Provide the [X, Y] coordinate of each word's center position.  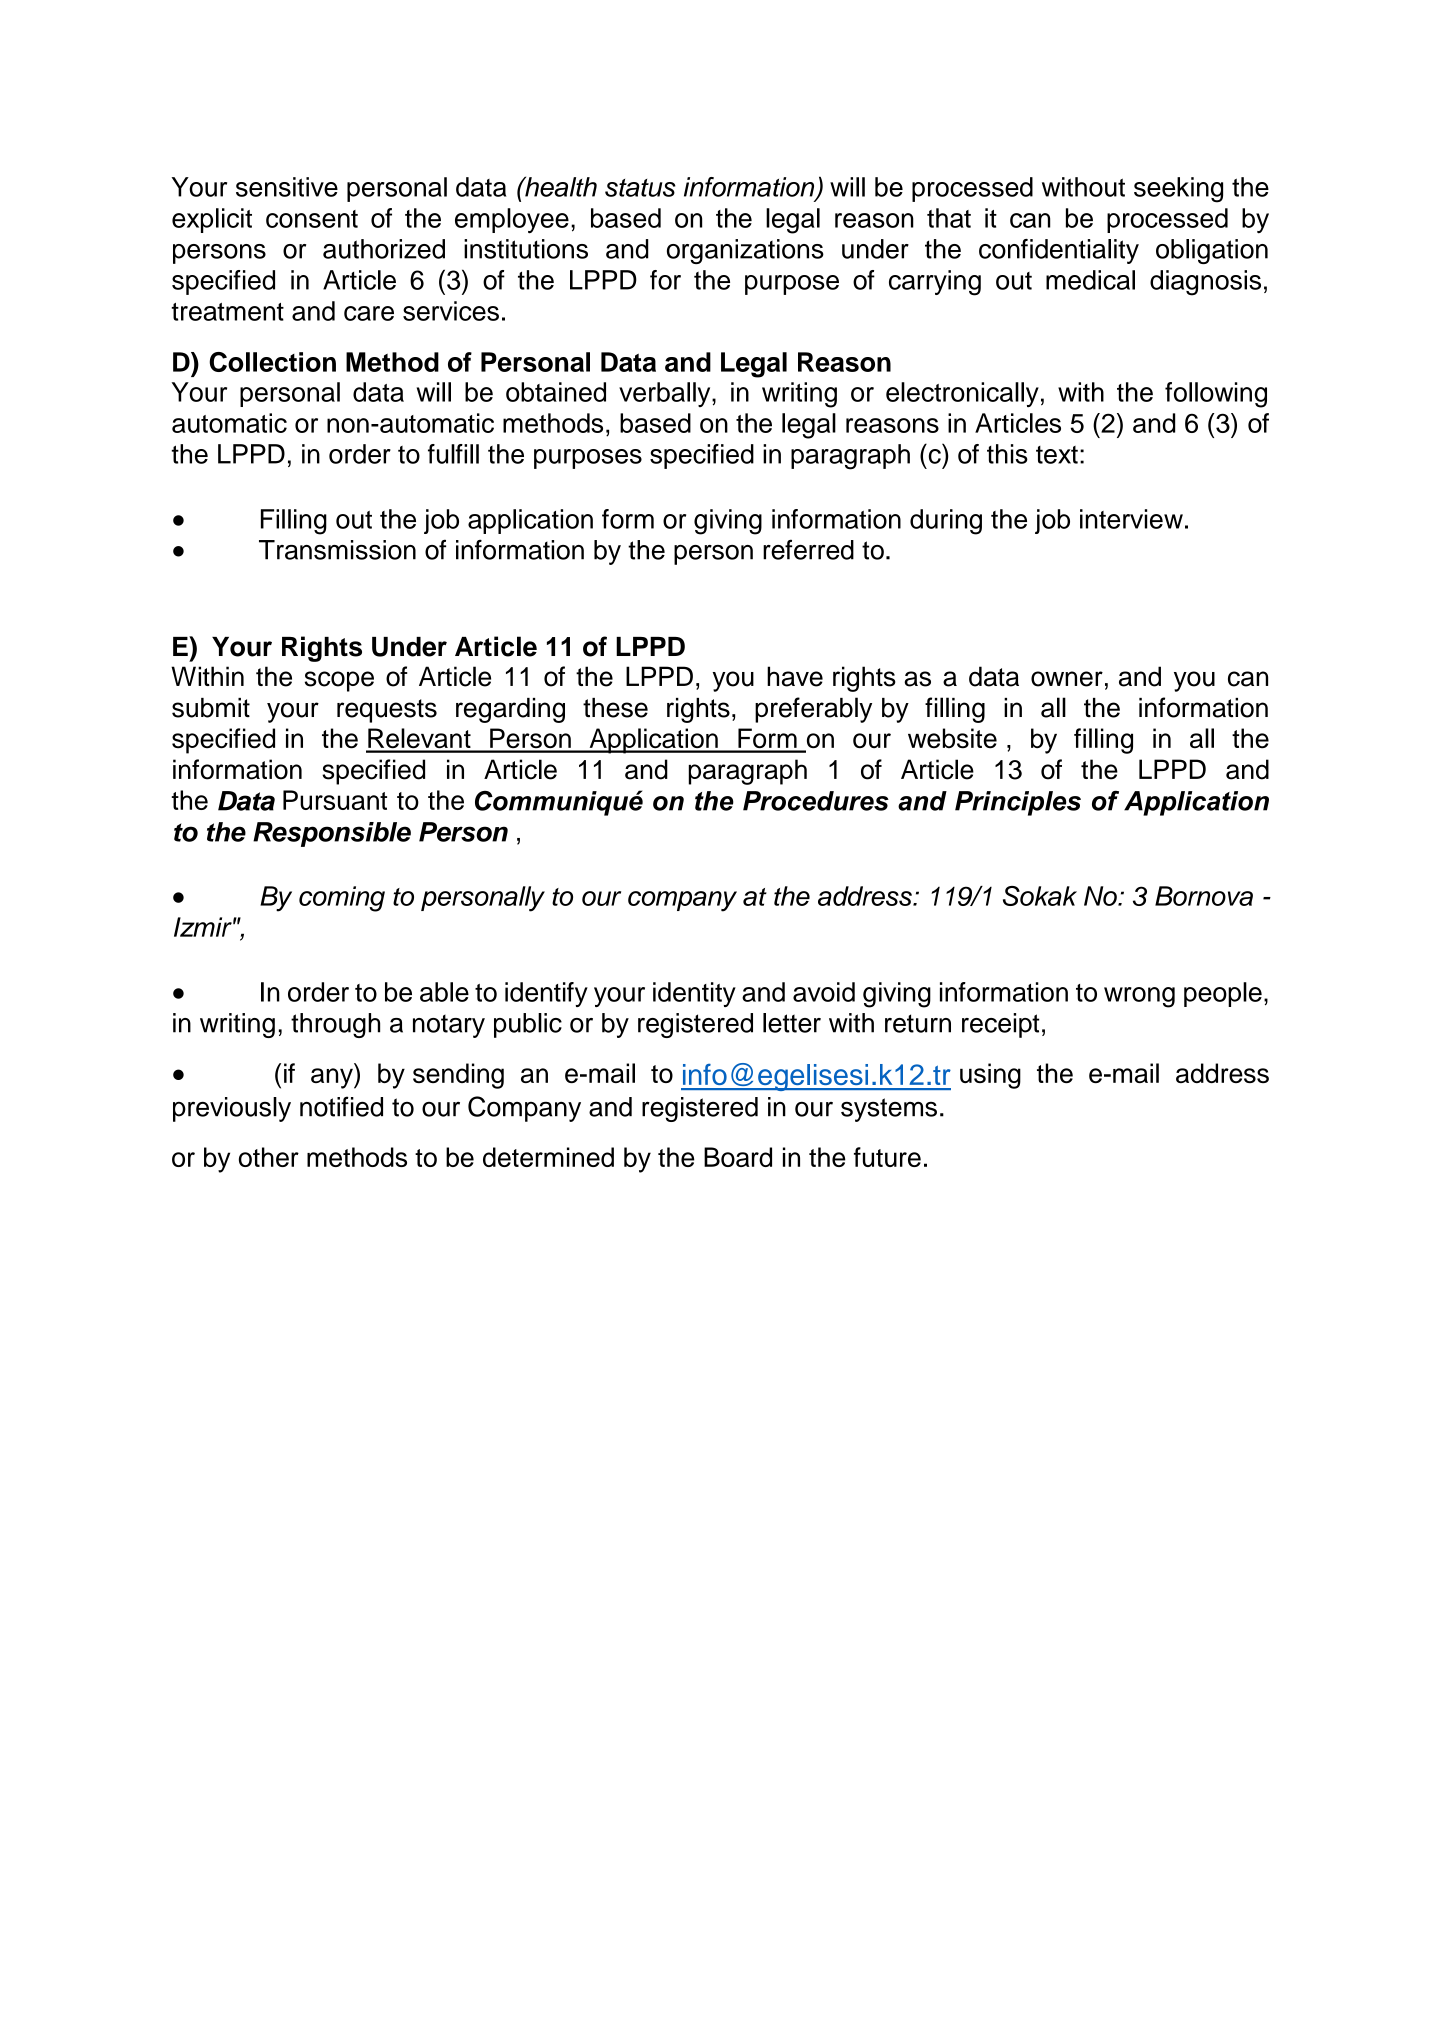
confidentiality [1059, 251]
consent [312, 219]
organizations [745, 251]
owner [1067, 679]
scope [339, 681]
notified [341, 1106]
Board [738, 1157]
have [795, 676]
